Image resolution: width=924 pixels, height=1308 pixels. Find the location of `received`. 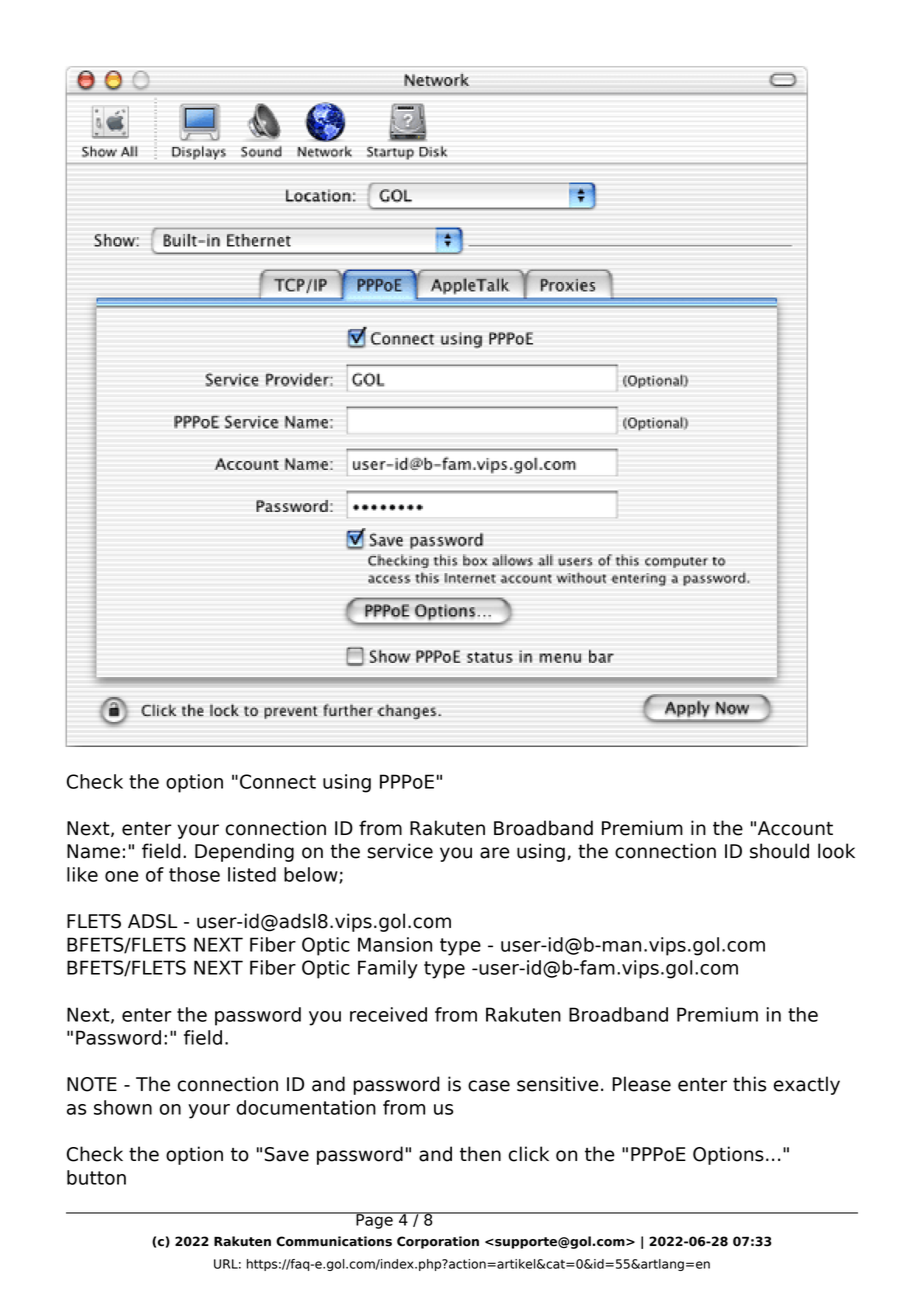

received is located at coordinates (388, 1014).
